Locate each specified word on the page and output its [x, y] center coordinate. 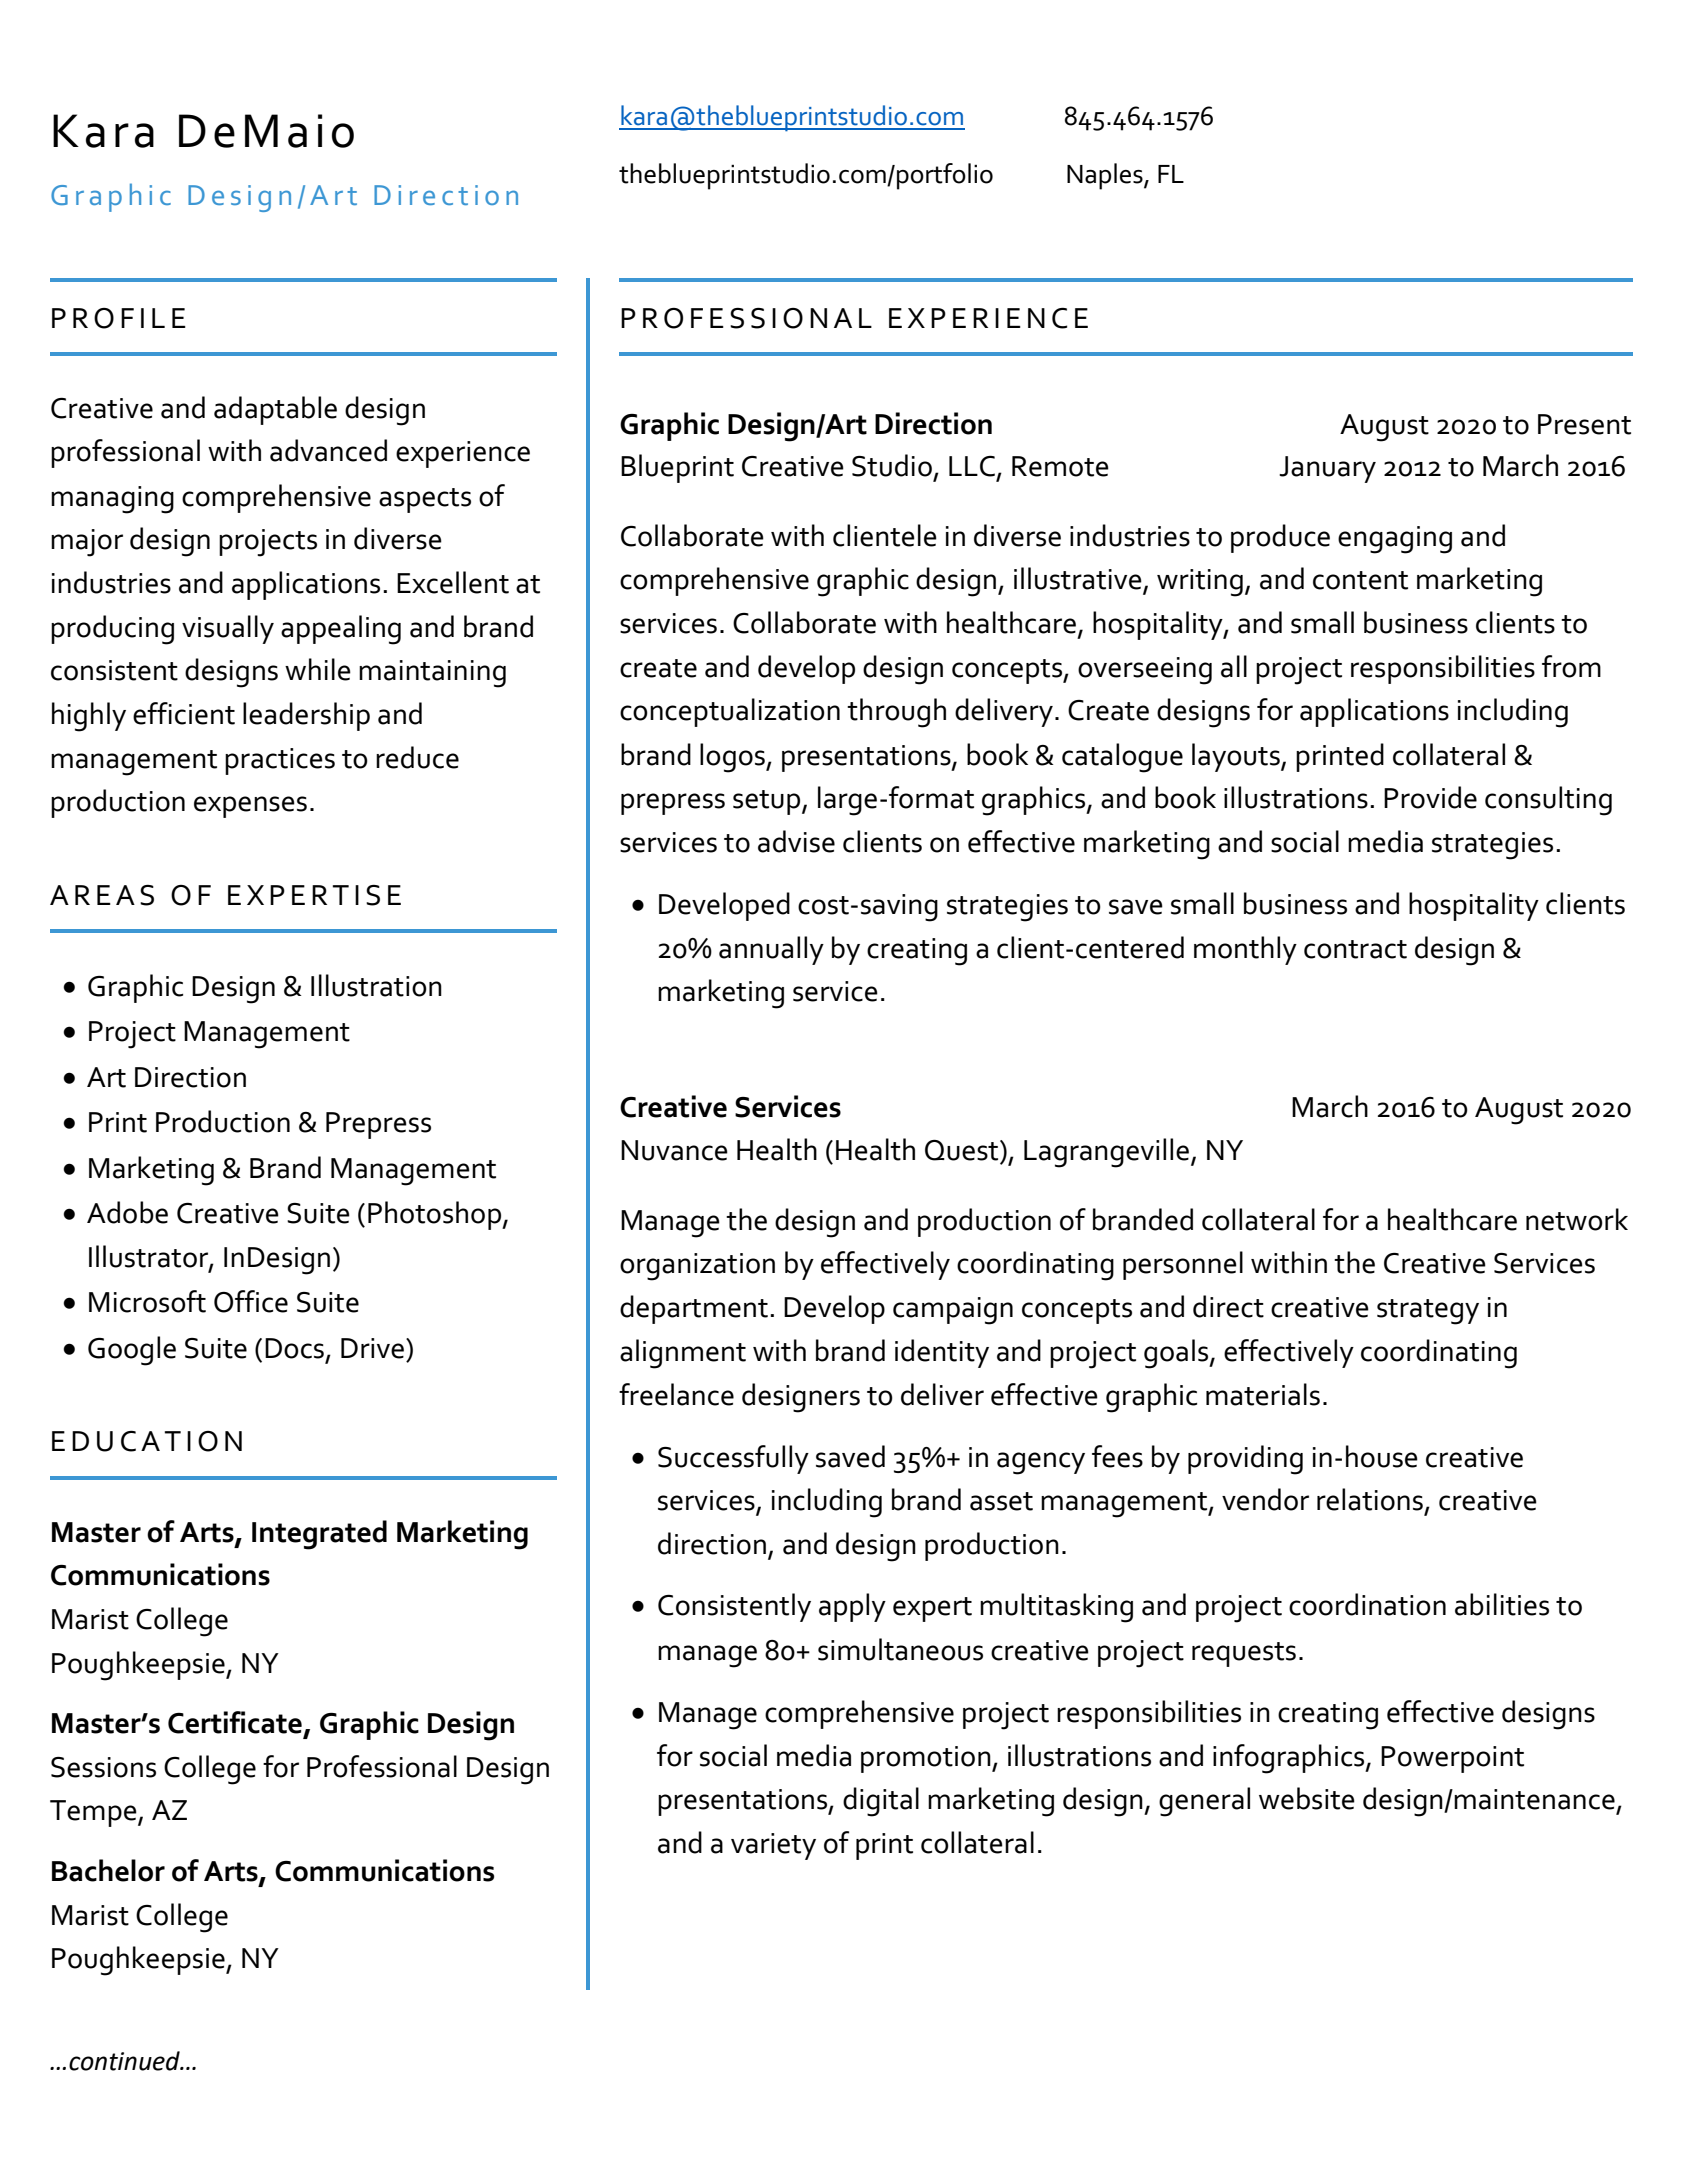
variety [773, 1846]
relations [1370, 1499]
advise [796, 841]
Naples [1106, 176]
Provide [1430, 797]
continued [125, 2061]
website [1307, 1798]
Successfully [733, 1459]
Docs [294, 1348]
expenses [250, 807]
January [1327, 469]
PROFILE [119, 318]
